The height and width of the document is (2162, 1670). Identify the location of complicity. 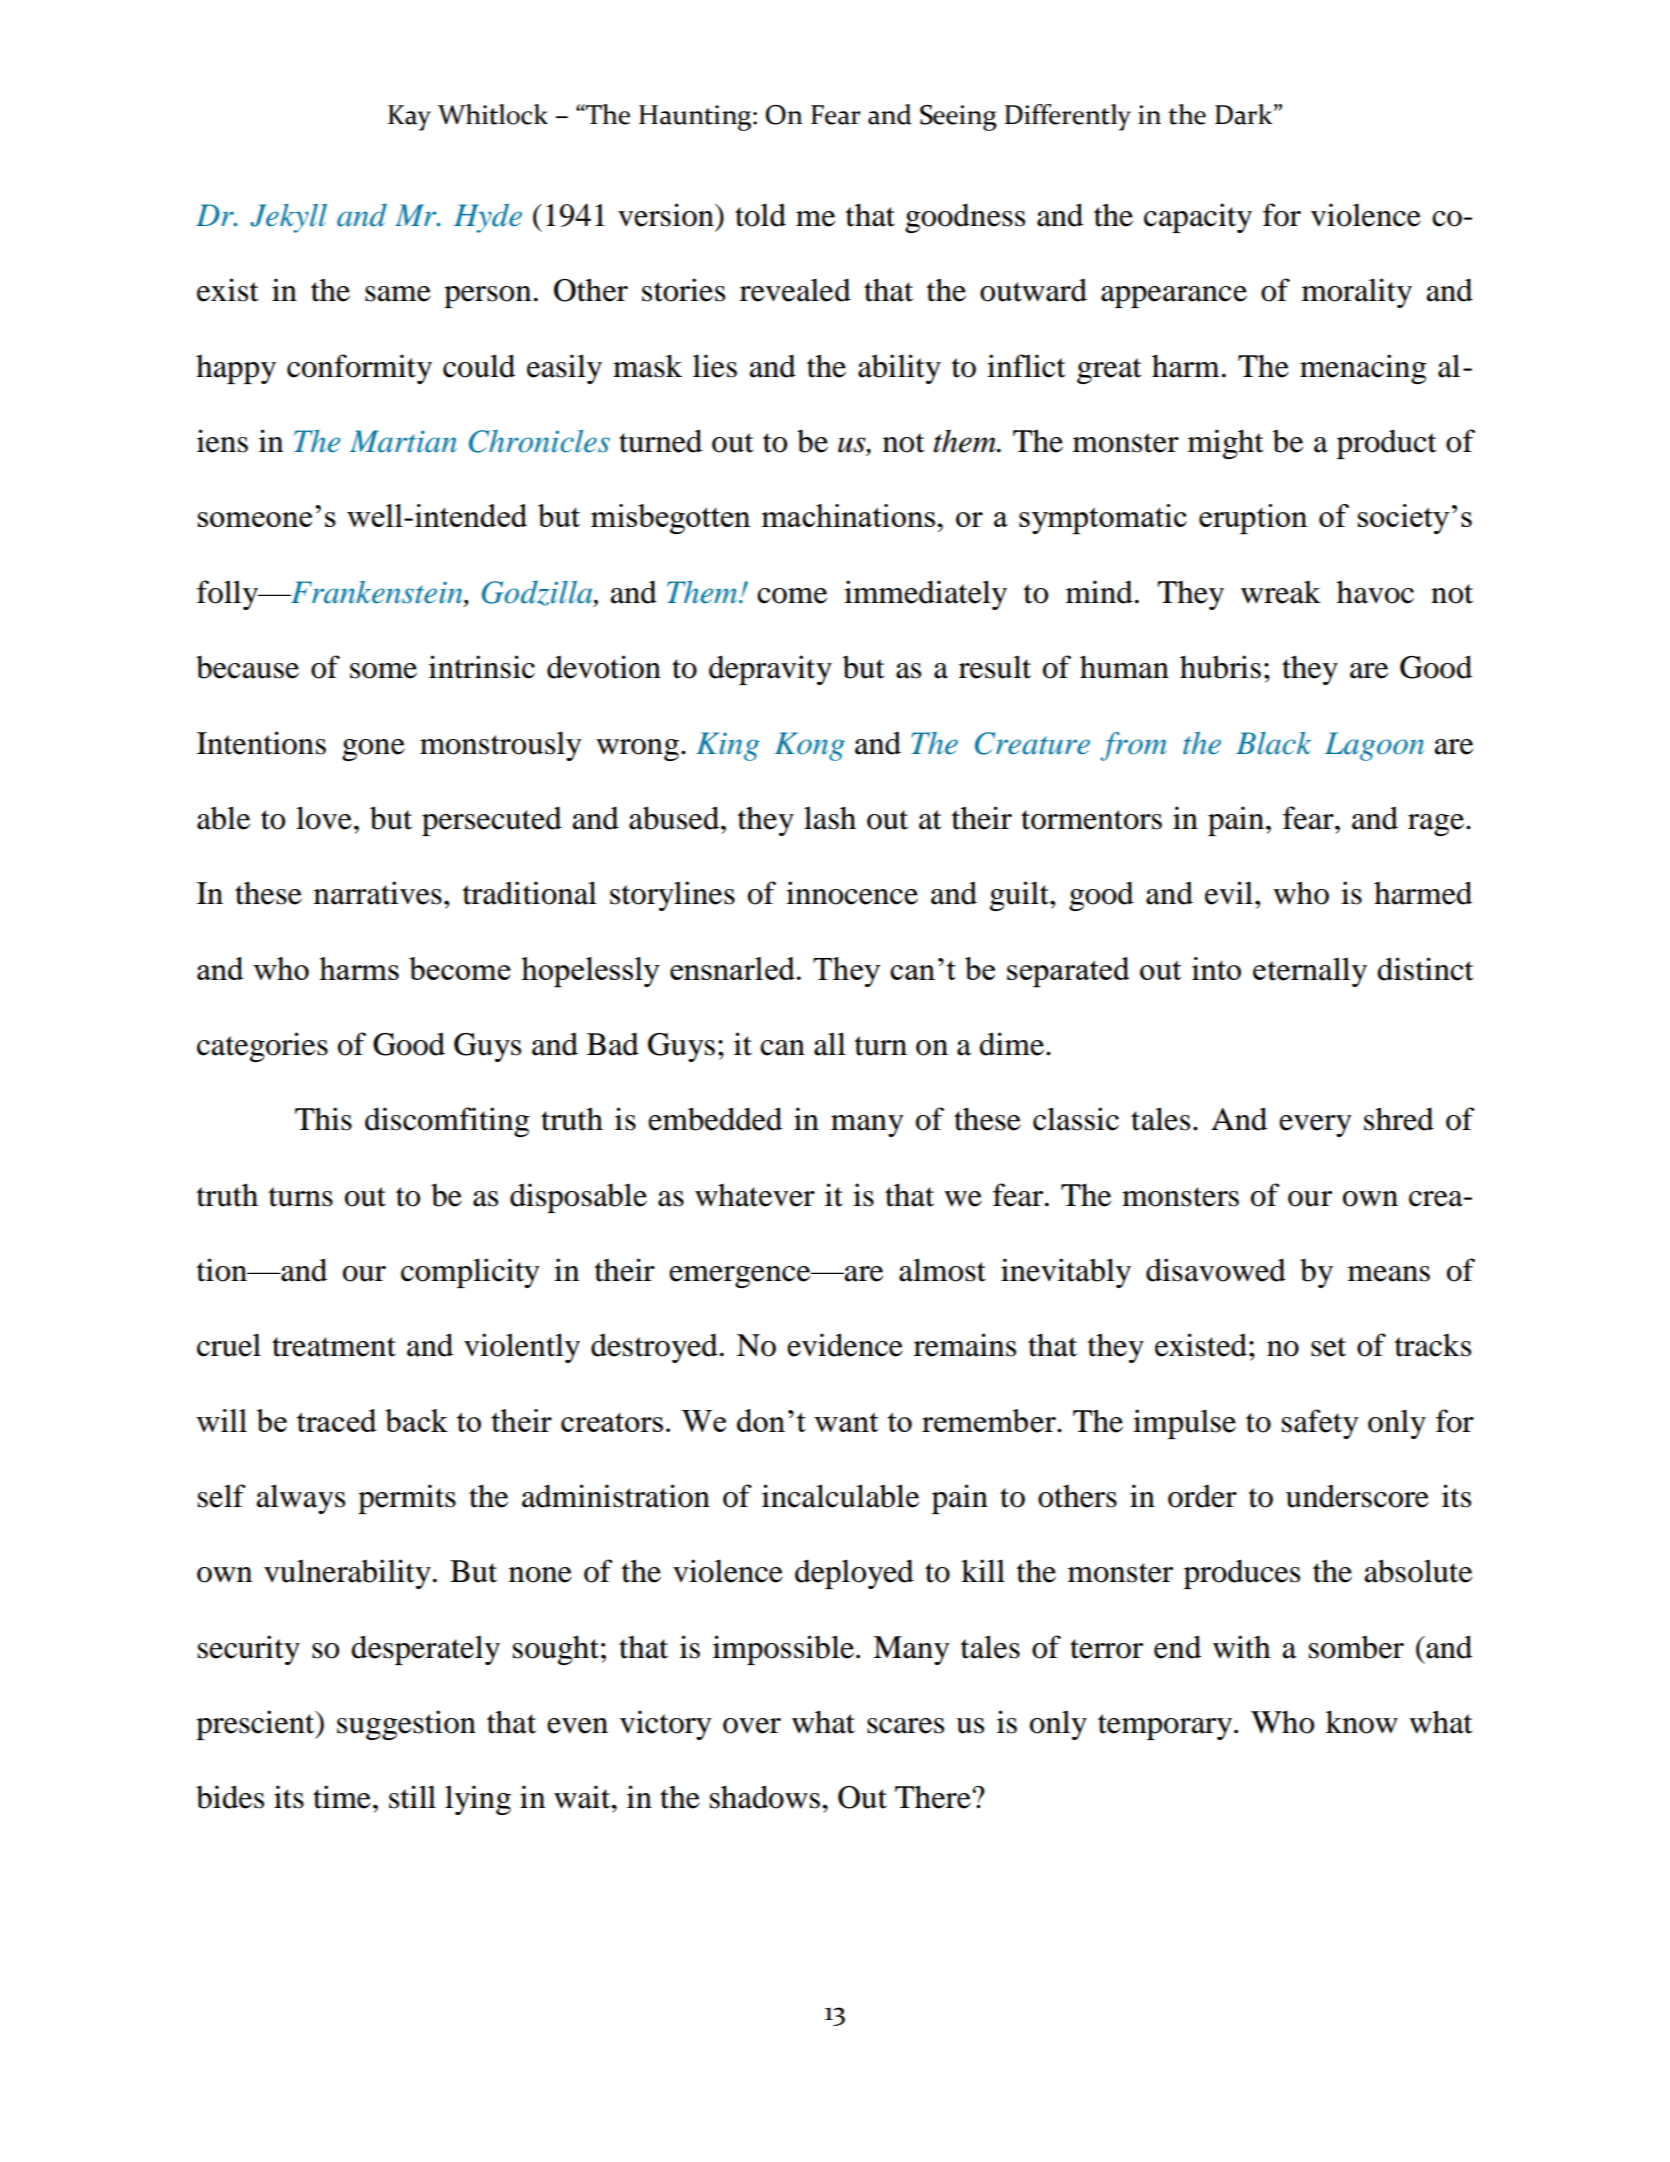
(470, 1273).
